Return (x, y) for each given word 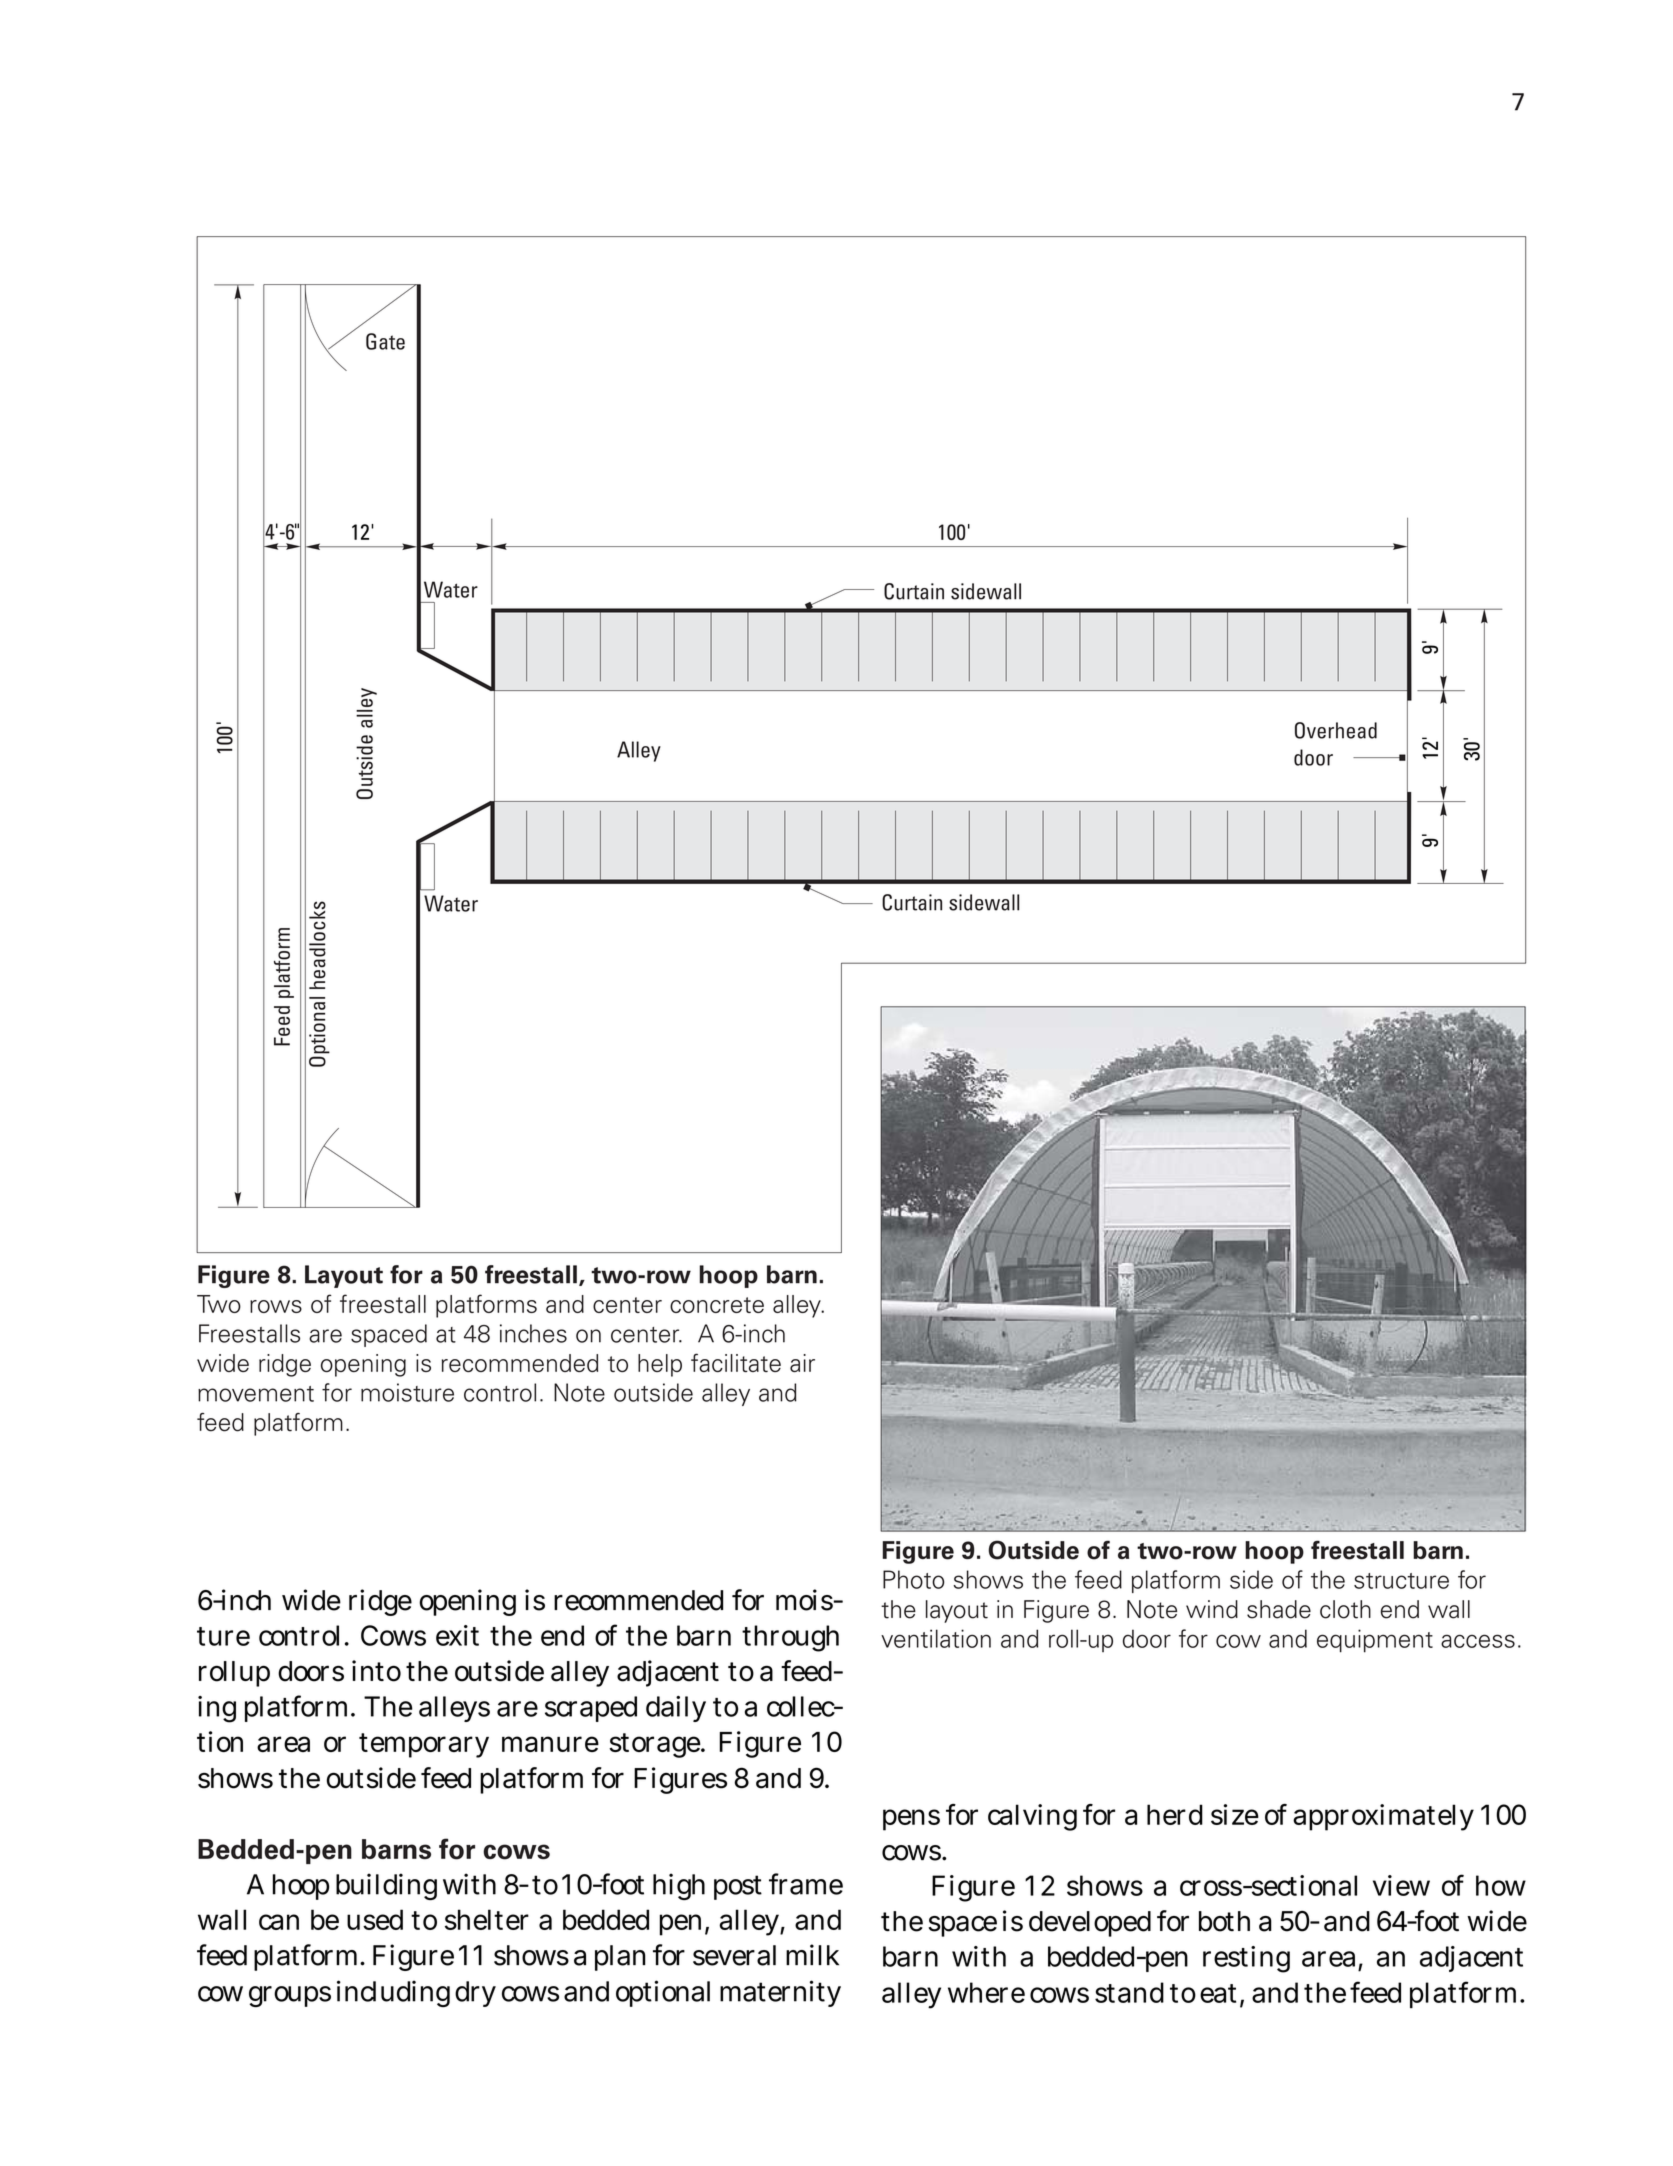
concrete (717, 1305)
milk (812, 1954)
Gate (385, 341)
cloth (1345, 1609)
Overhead (1336, 730)
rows (276, 1306)
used (375, 1919)
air (802, 1363)
